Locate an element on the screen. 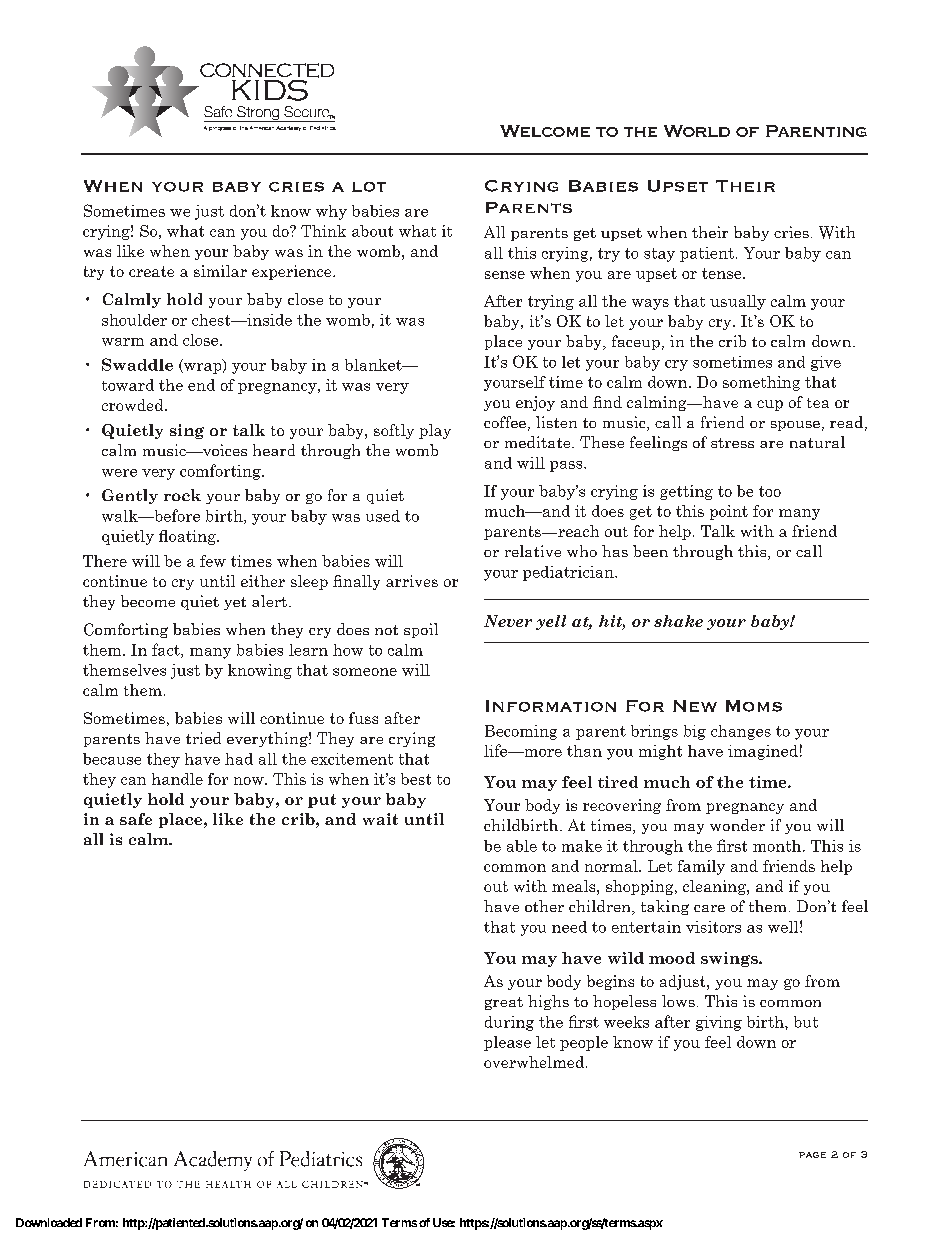 The width and height of the screenshot is (952, 1233). World is located at coordinates (697, 131).
